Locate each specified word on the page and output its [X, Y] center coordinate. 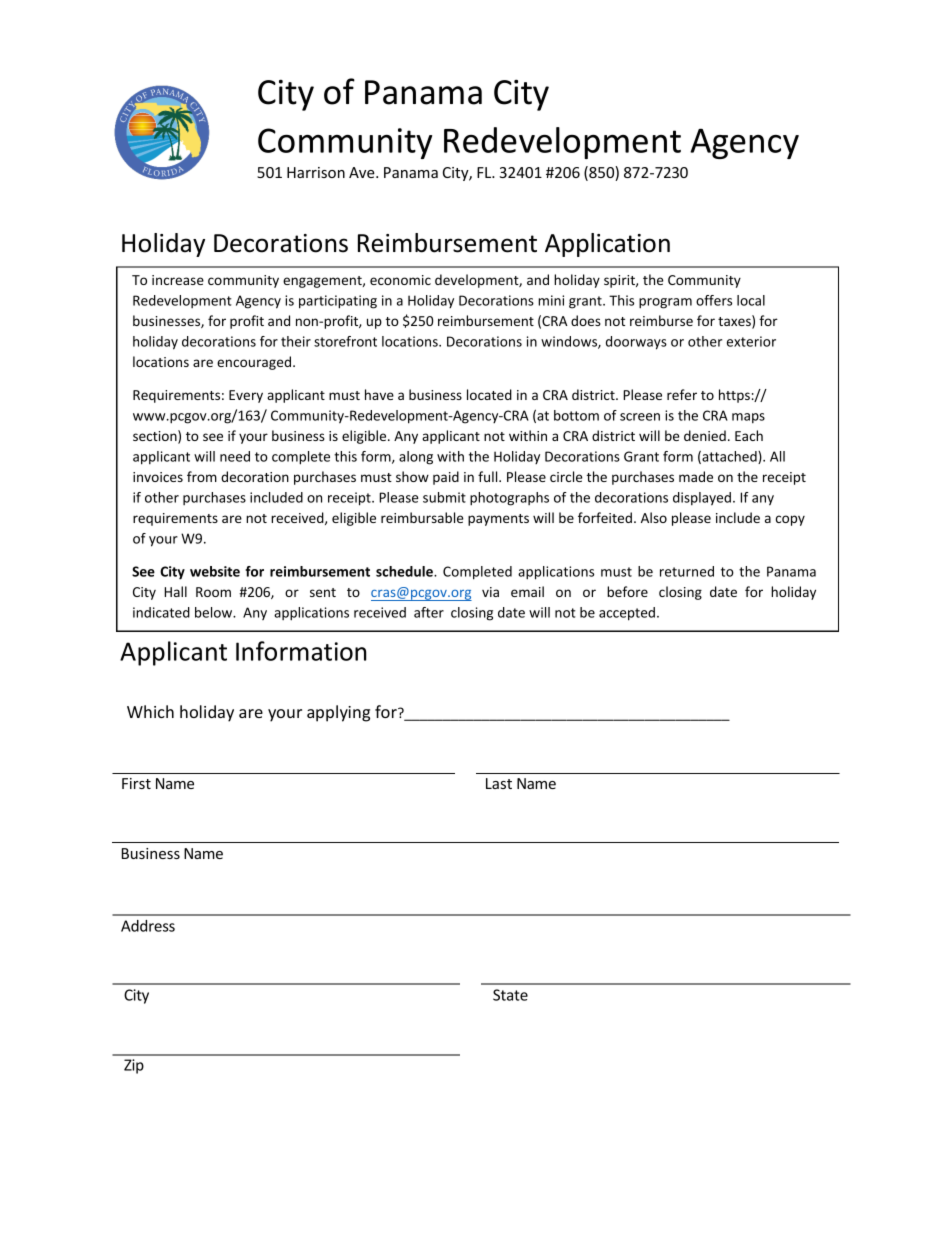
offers [714, 300]
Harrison [316, 172]
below [215, 612]
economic [400, 280]
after [429, 612]
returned [687, 571]
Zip [134, 1066]
